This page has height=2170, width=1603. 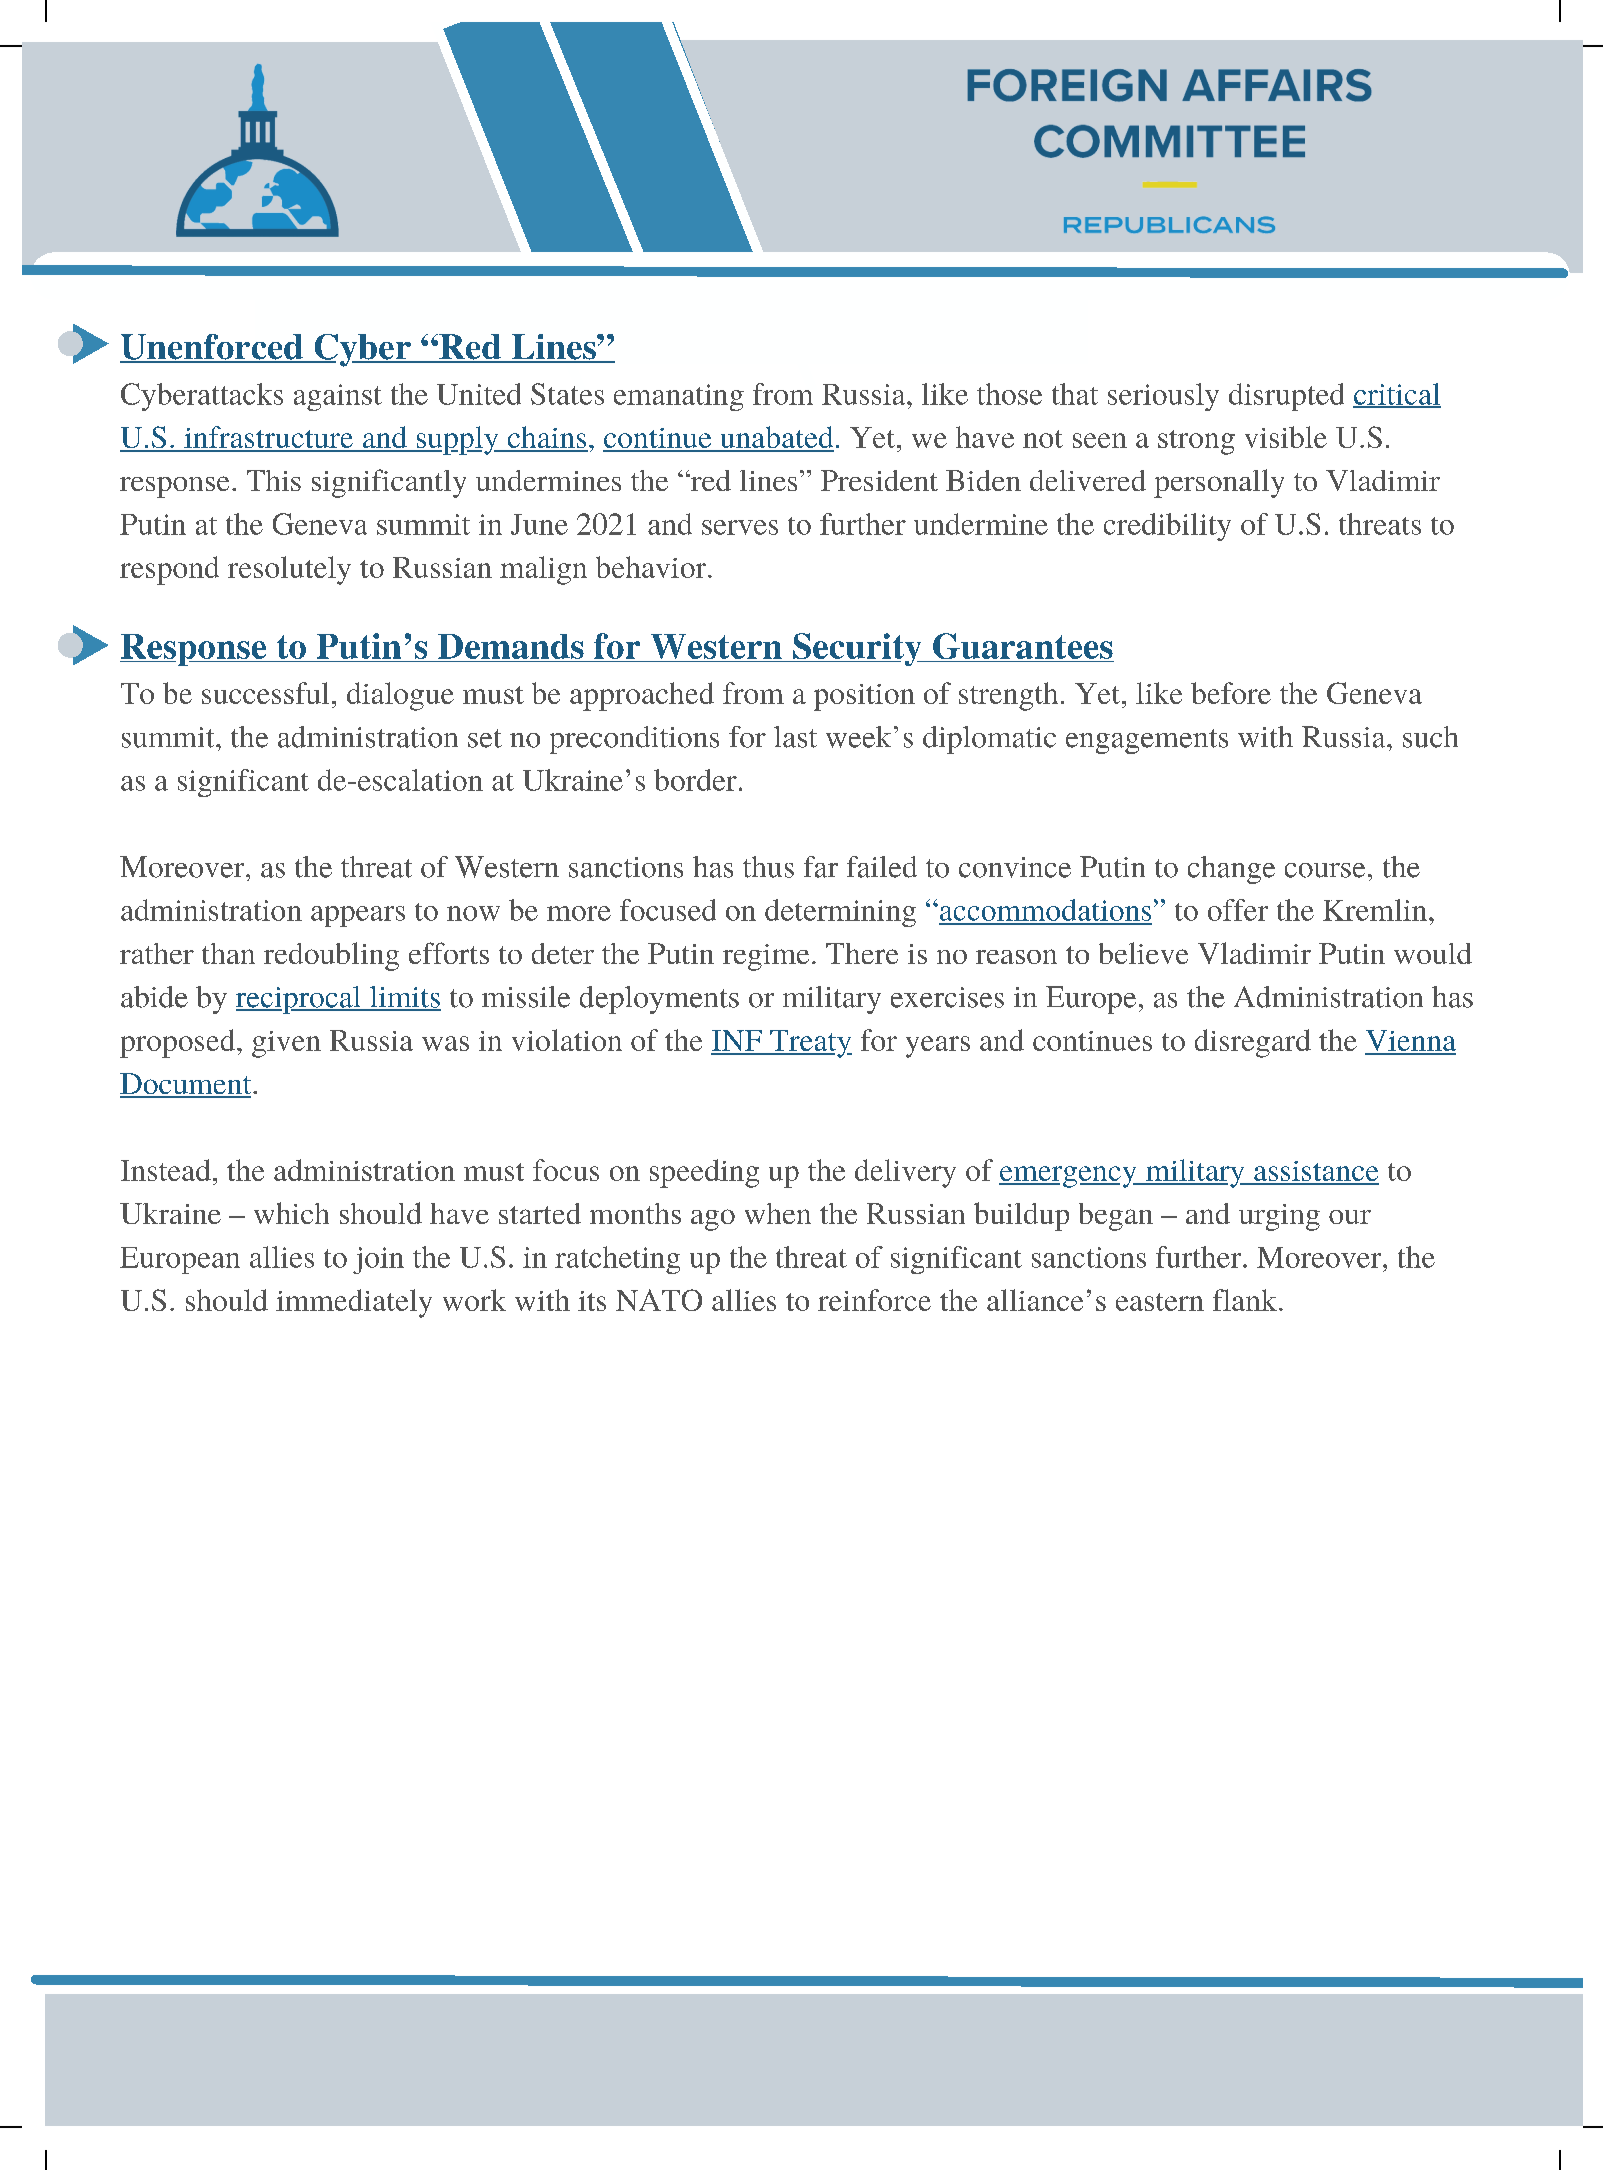 I want to click on join, so click(x=378, y=1260).
